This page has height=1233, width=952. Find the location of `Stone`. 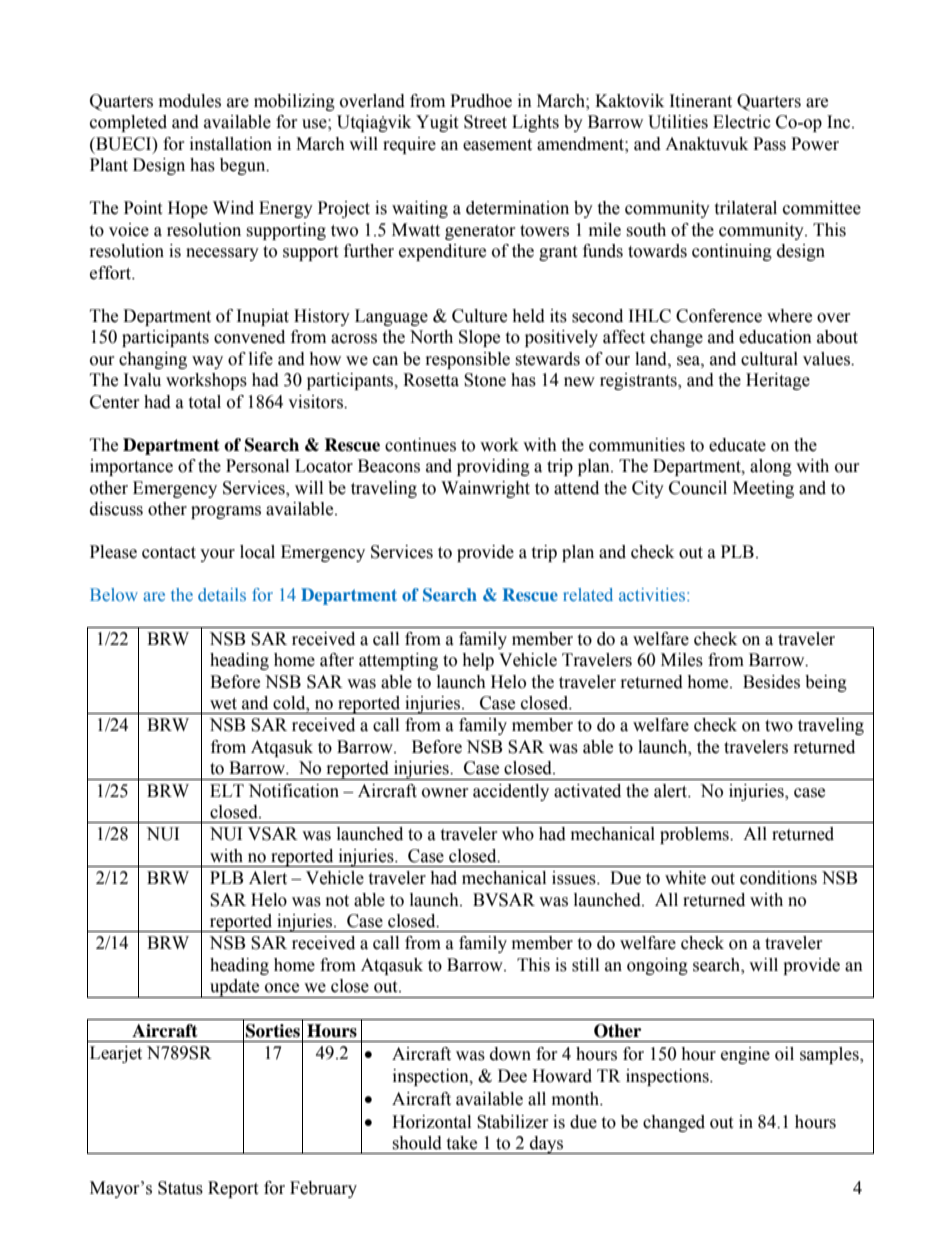

Stone is located at coordinates (485, 380).
